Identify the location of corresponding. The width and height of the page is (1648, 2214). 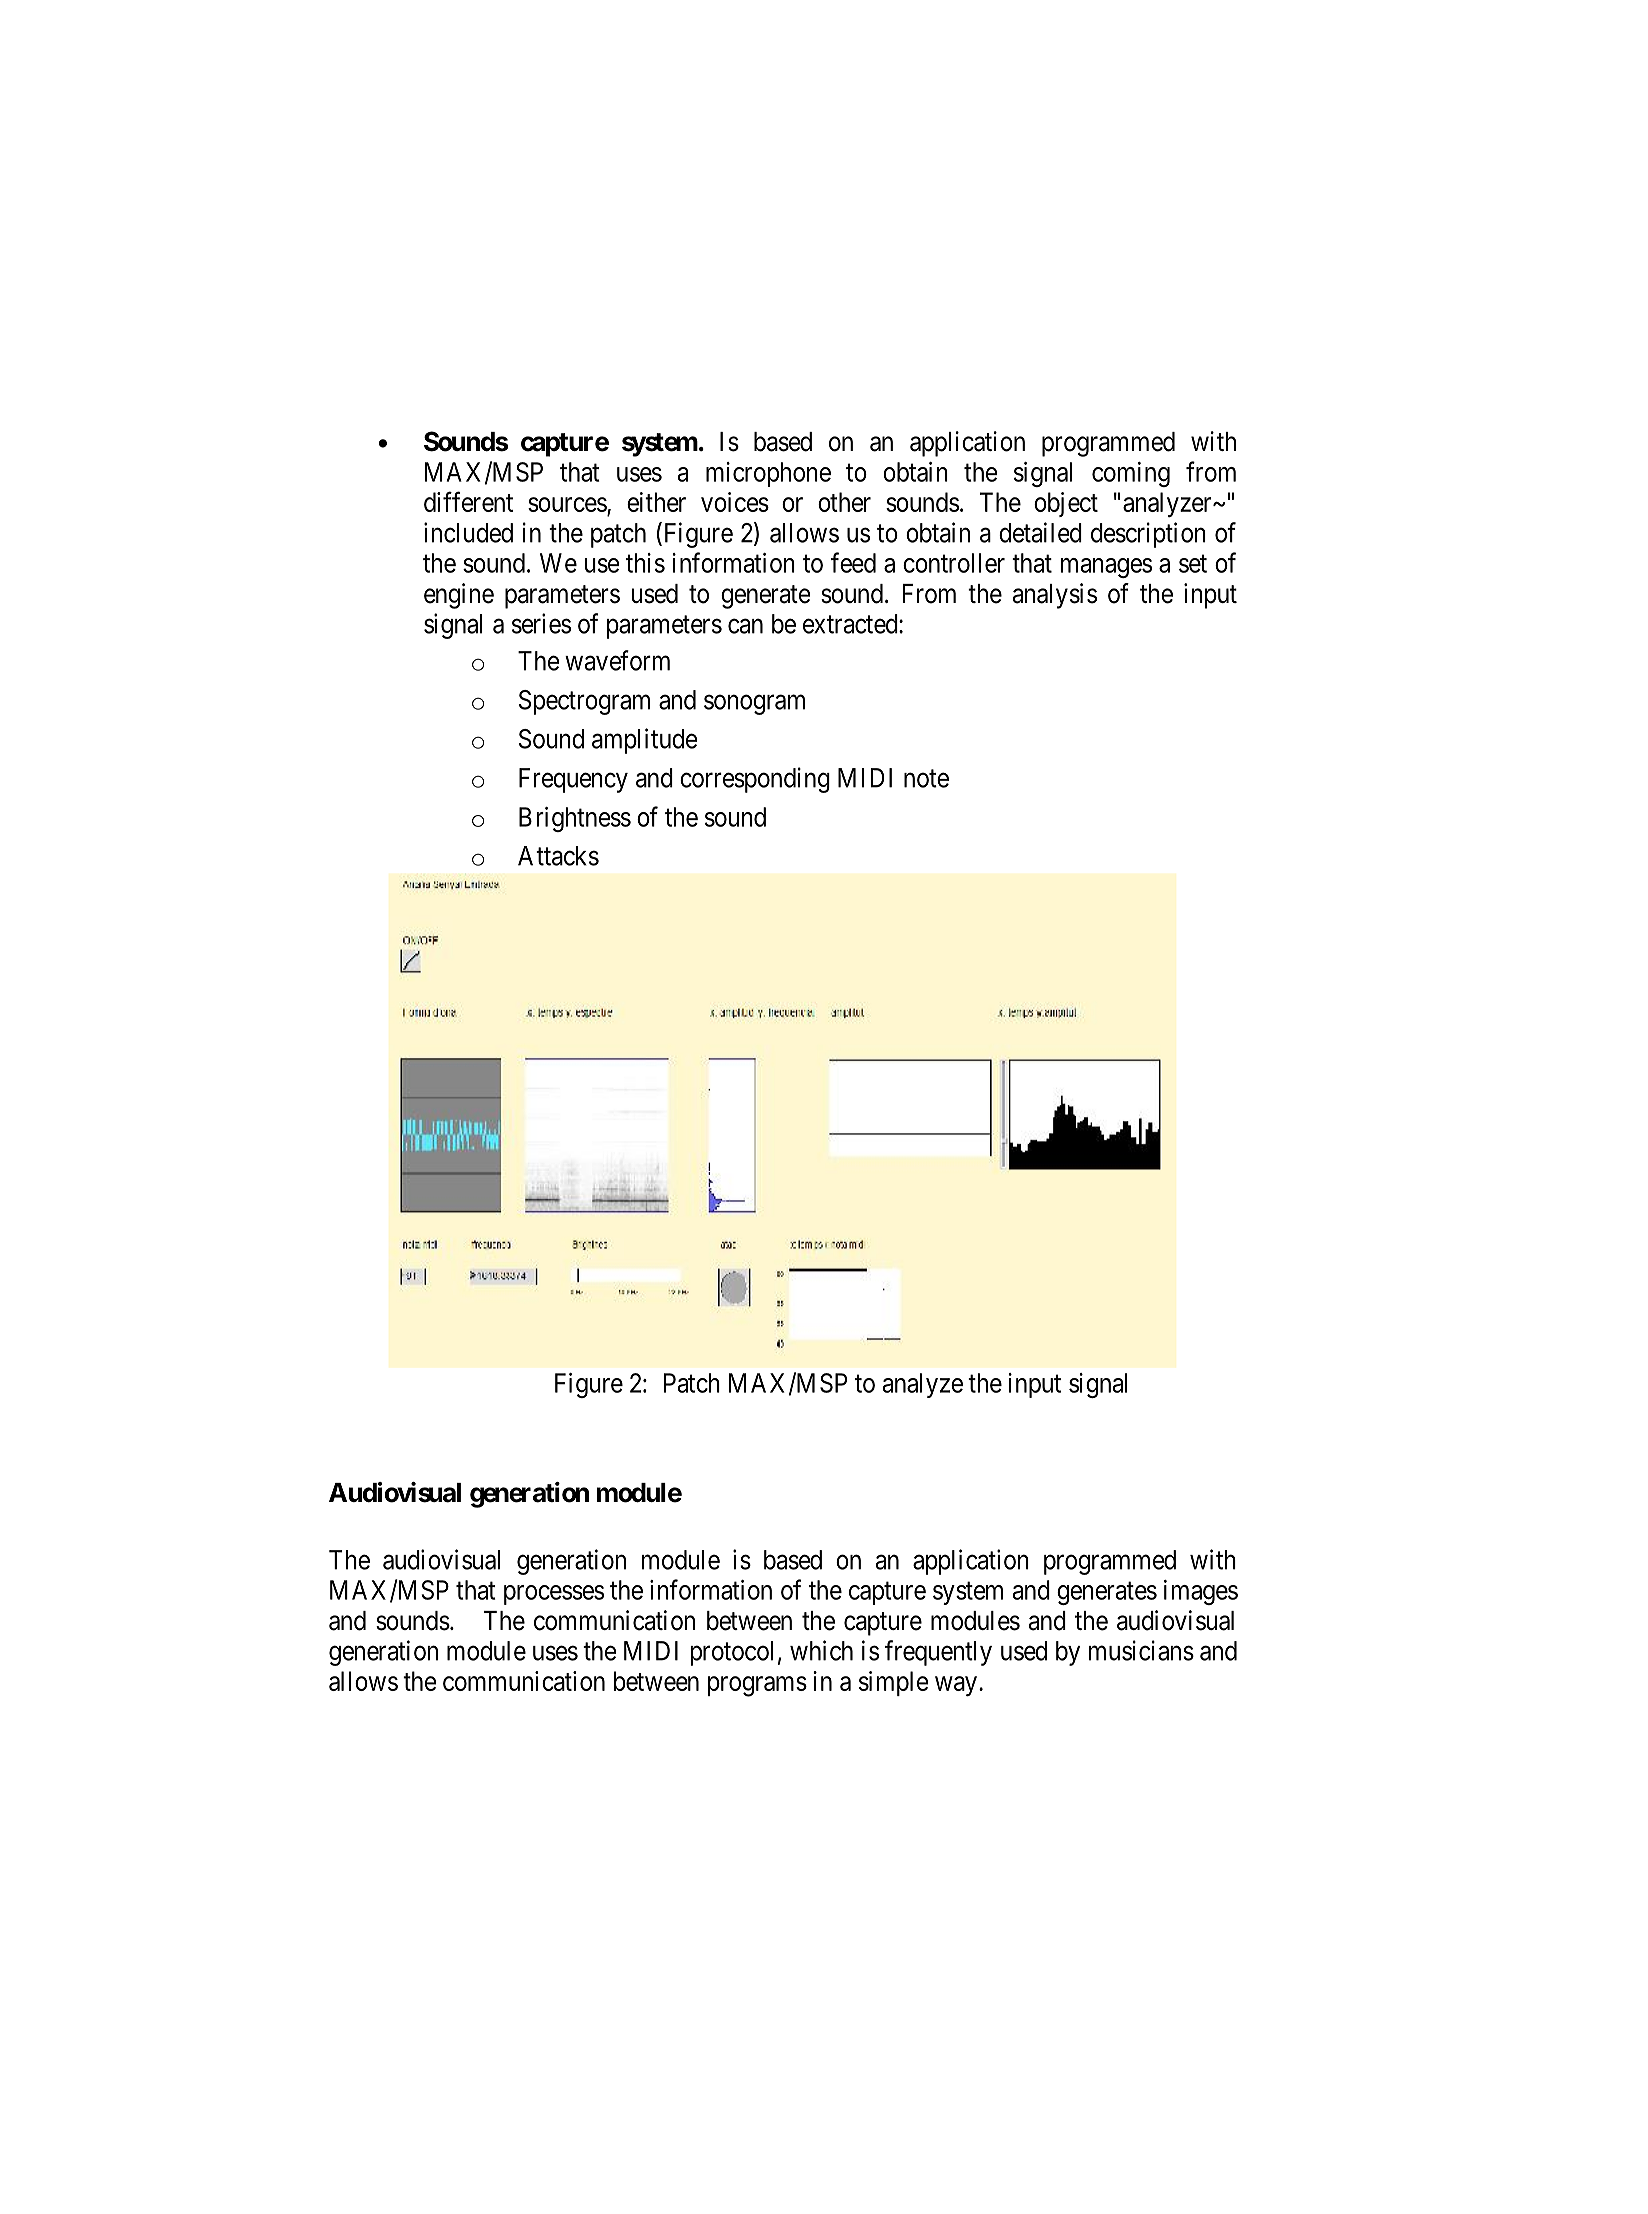
(755, 780).
